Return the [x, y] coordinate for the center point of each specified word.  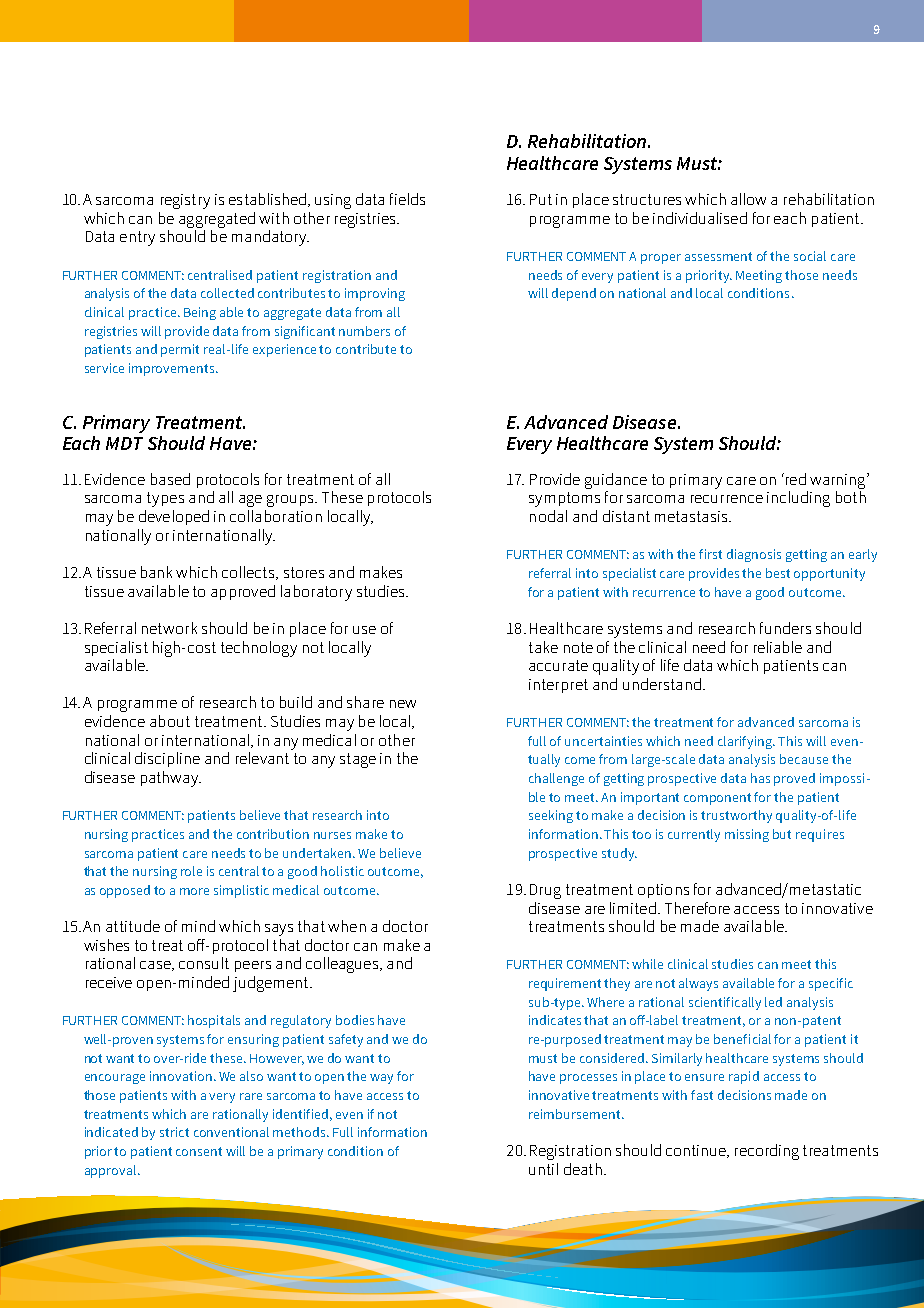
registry [185, 201]
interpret [558, 686]
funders [785, 628]
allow [748, 199]
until [543, 1169]
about [170, 721]
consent [199, 1151]
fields [407, 199]
